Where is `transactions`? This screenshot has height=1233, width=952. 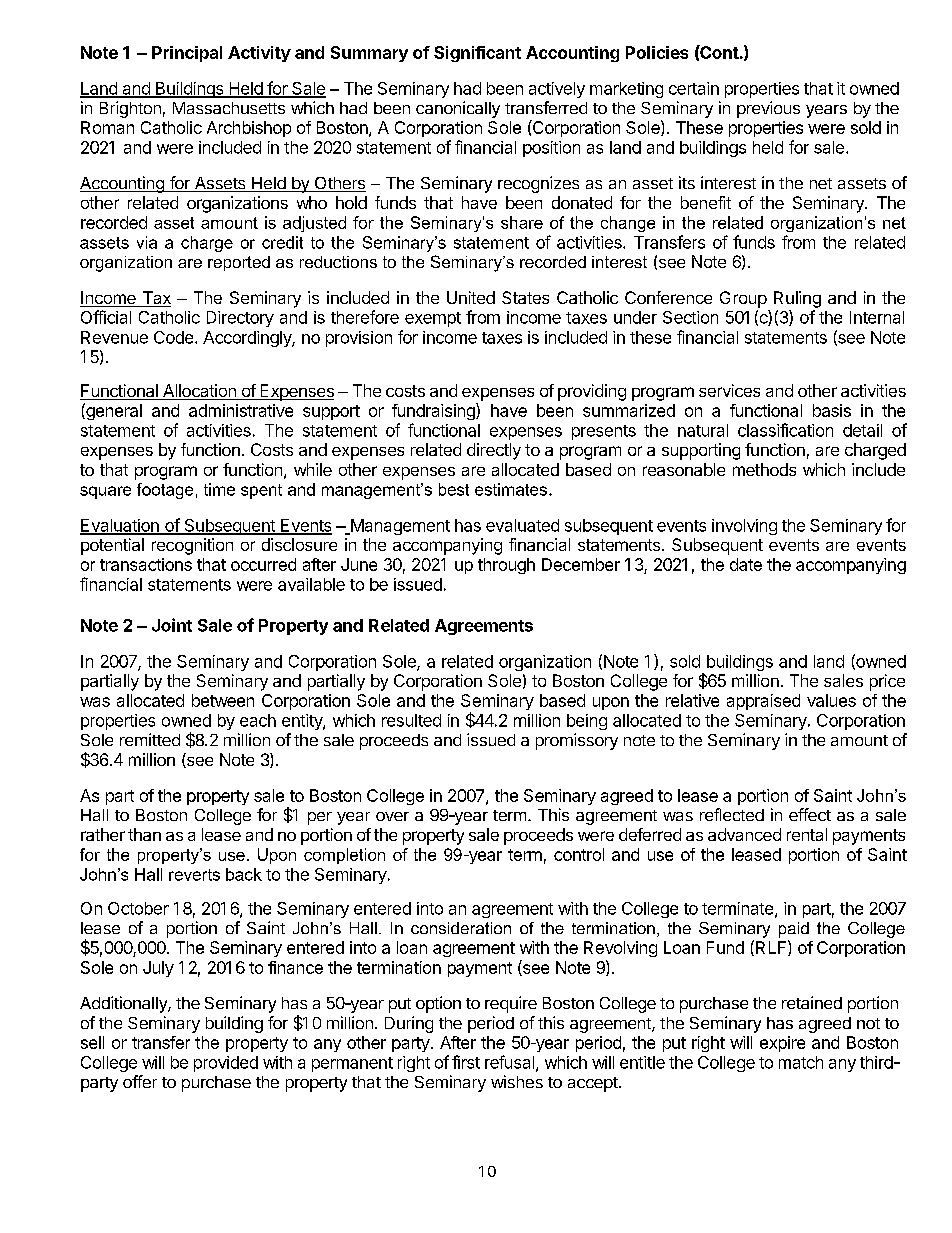 transactions is located at coordinates (146, 564).
